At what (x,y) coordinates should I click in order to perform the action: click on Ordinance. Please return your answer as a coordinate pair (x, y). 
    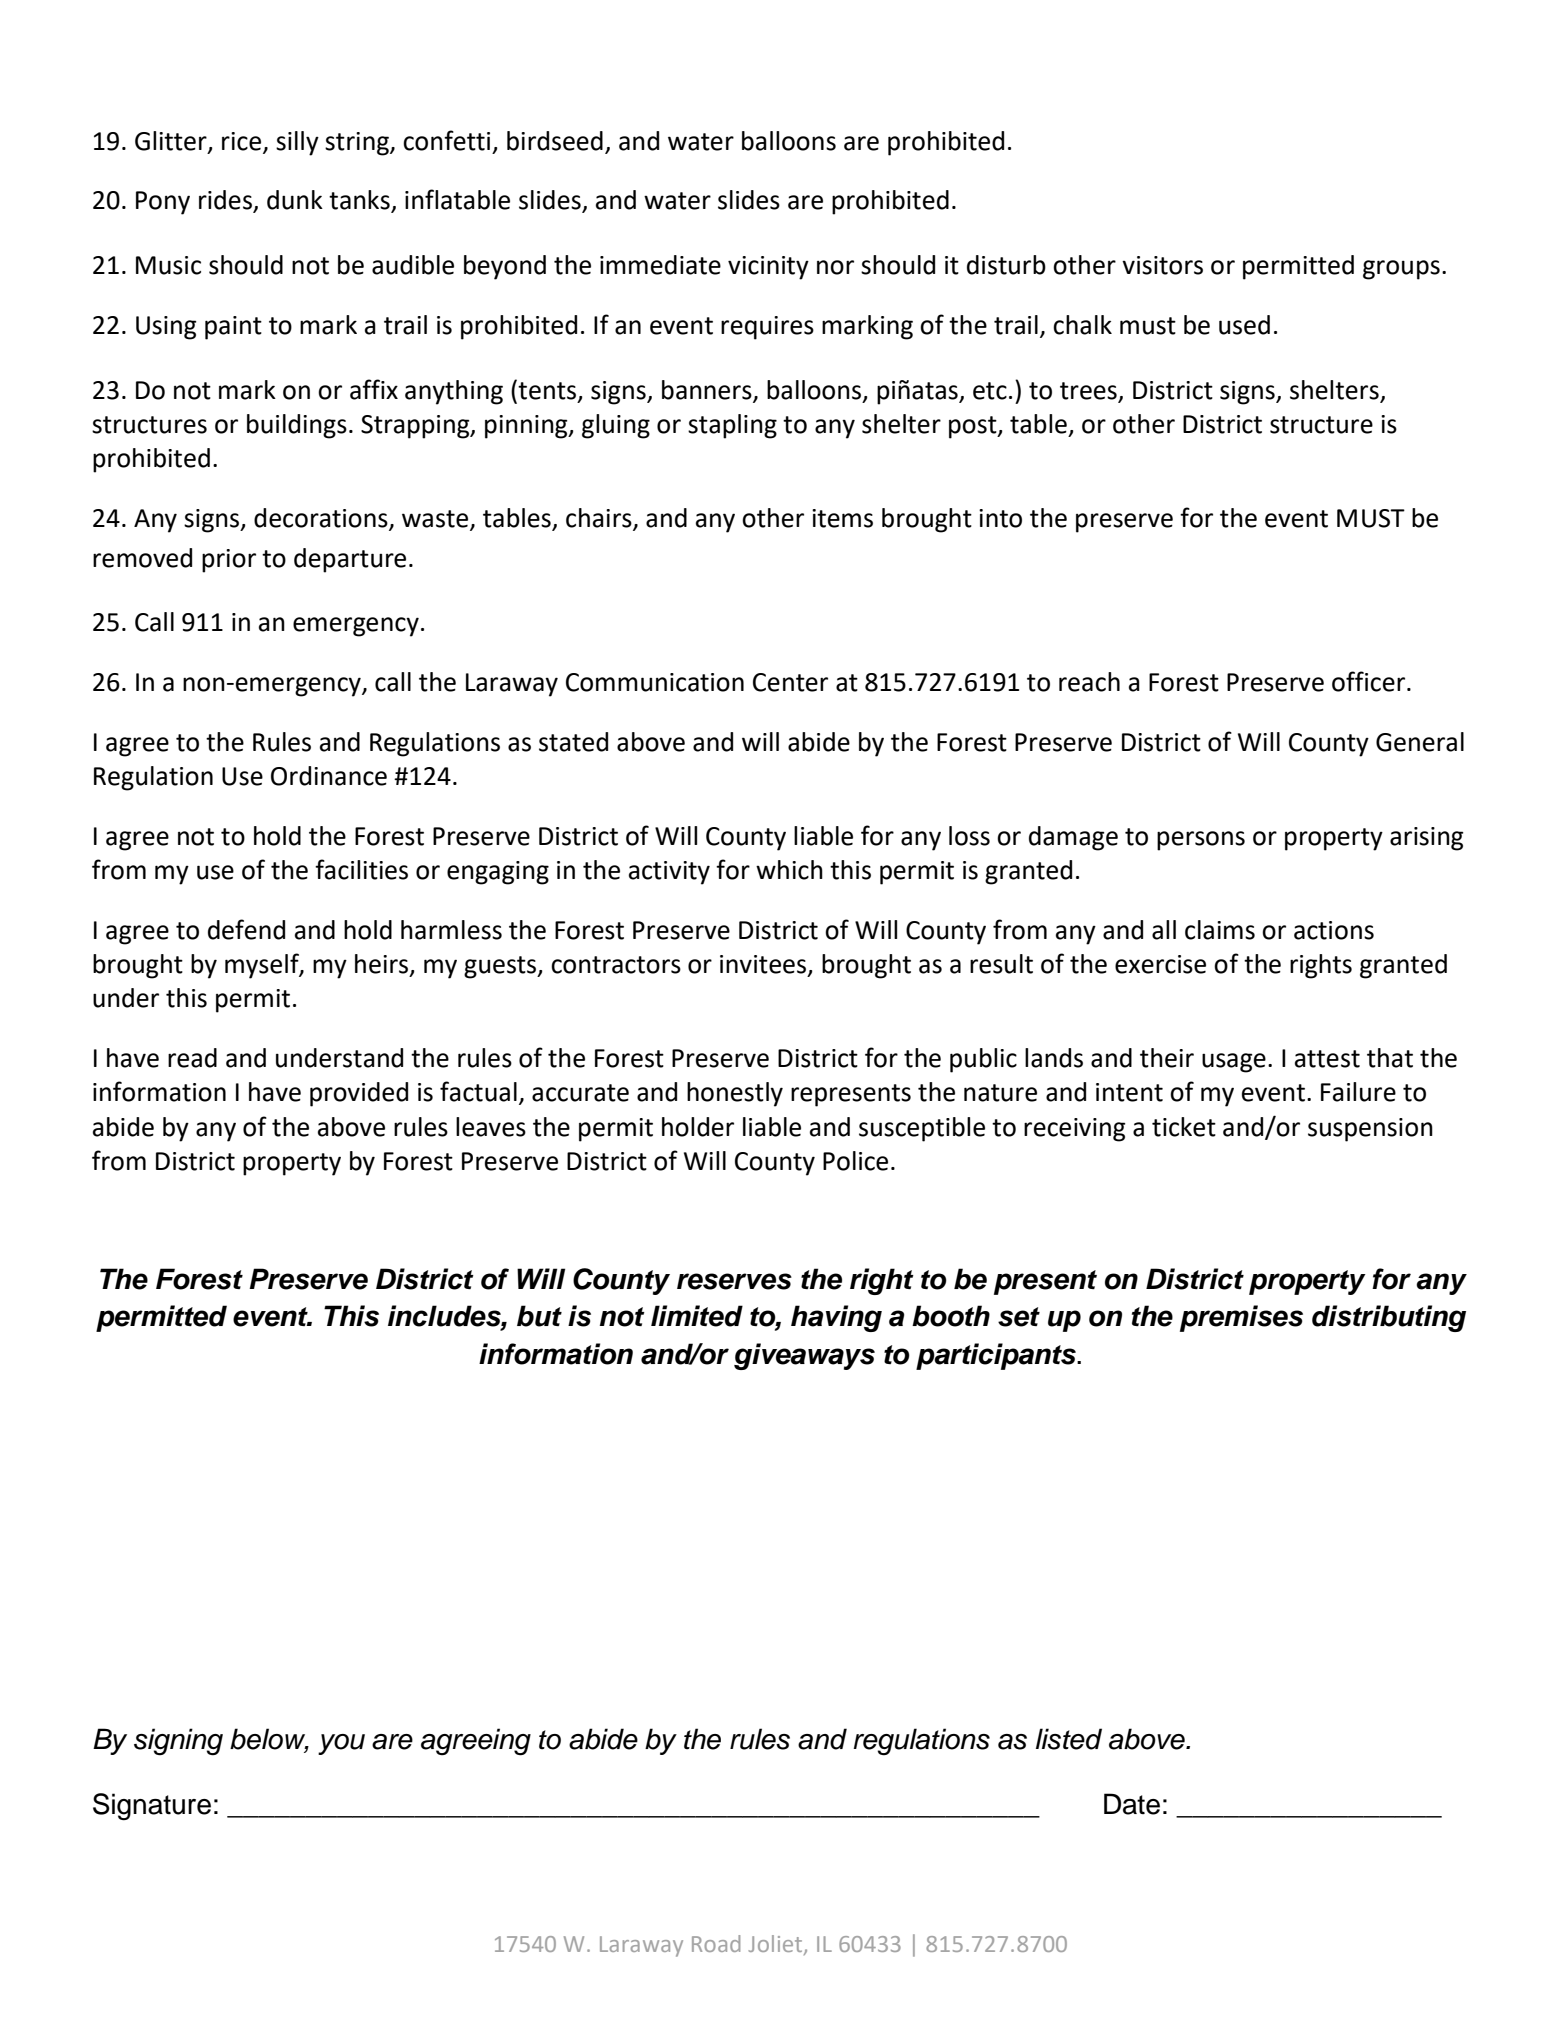
    Looking at the image, I should click on (329, 776).
